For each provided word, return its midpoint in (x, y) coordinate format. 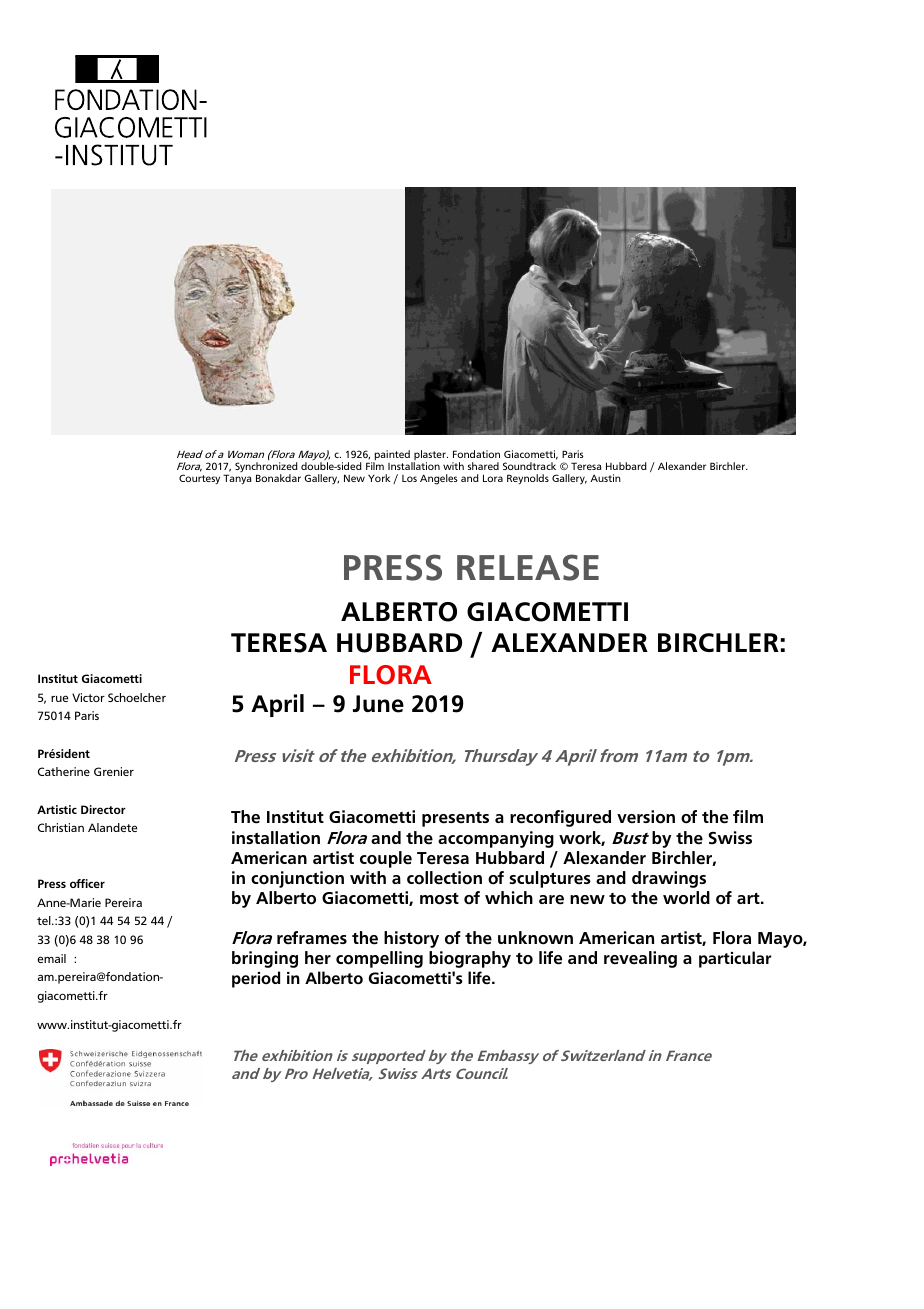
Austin (605, 478)
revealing (640, 959)
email (51, 958)
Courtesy (199, 479)
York (379, 478)
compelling (379, 959)
